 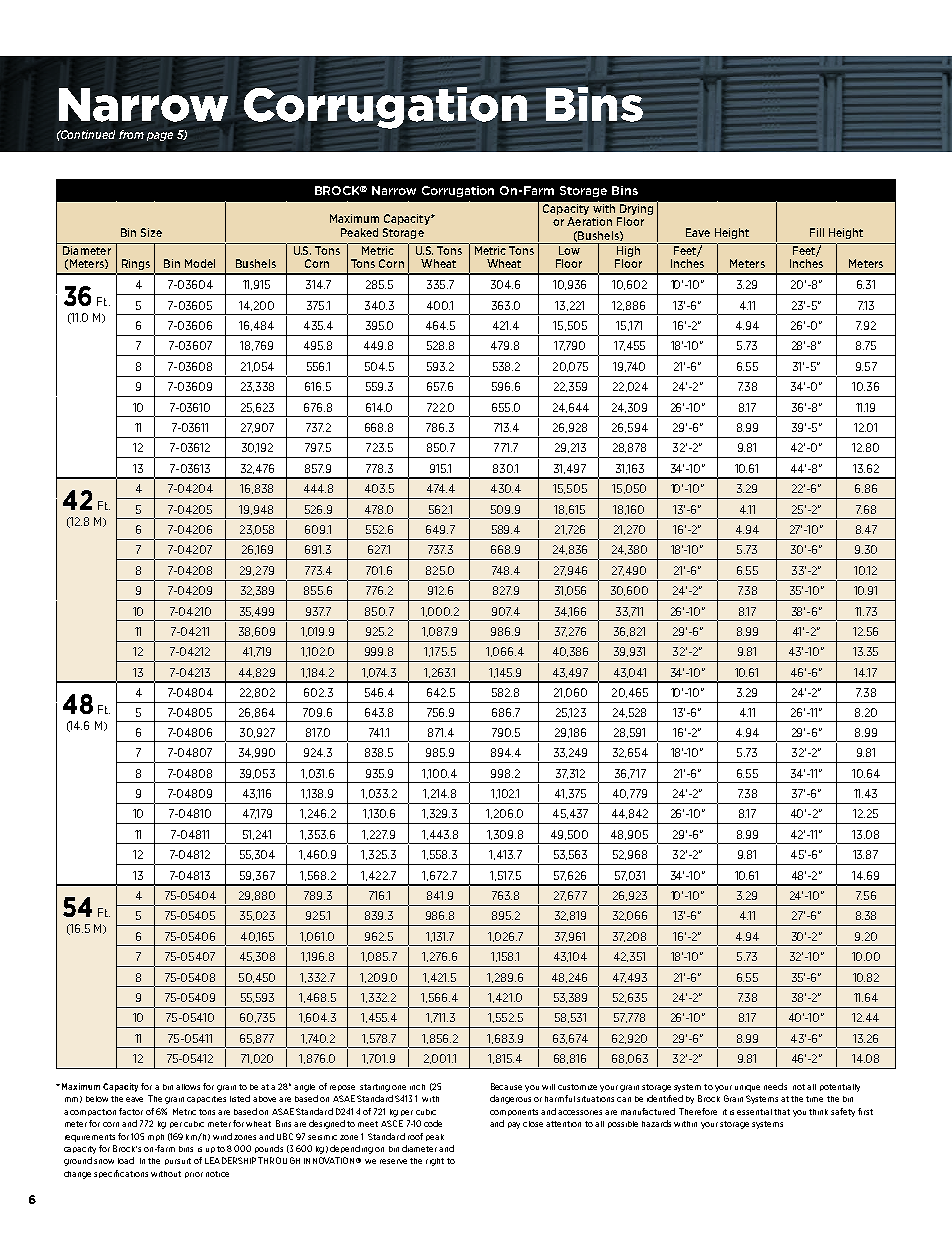 I want to click on from, so click(x=131, y=134).
